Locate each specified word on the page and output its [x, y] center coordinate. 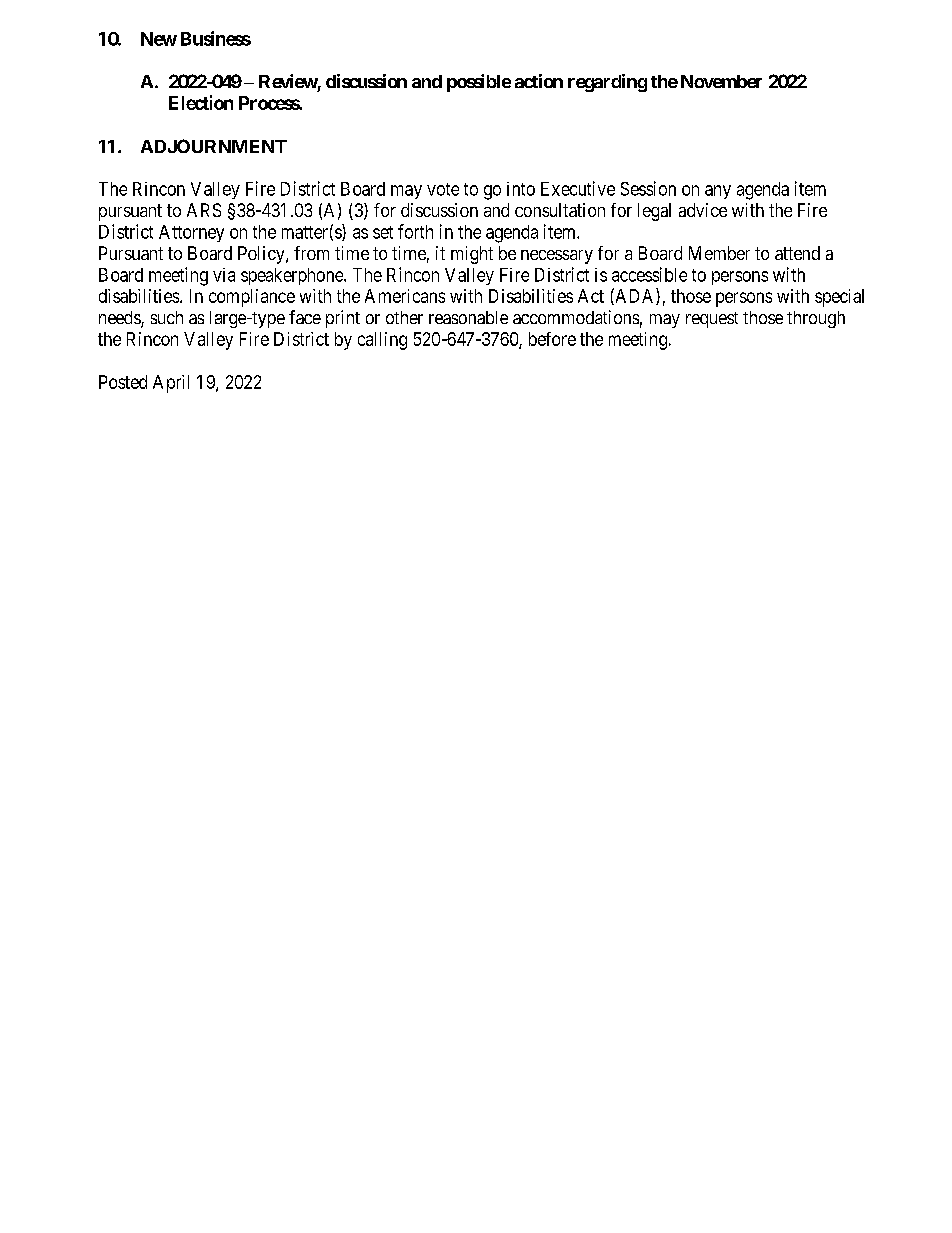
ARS [204, 210]
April [171, 384]
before [552, 339]
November [721, 81]
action [539, 81]
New [159, 39]
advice [703, 210]
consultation [560, 210]
